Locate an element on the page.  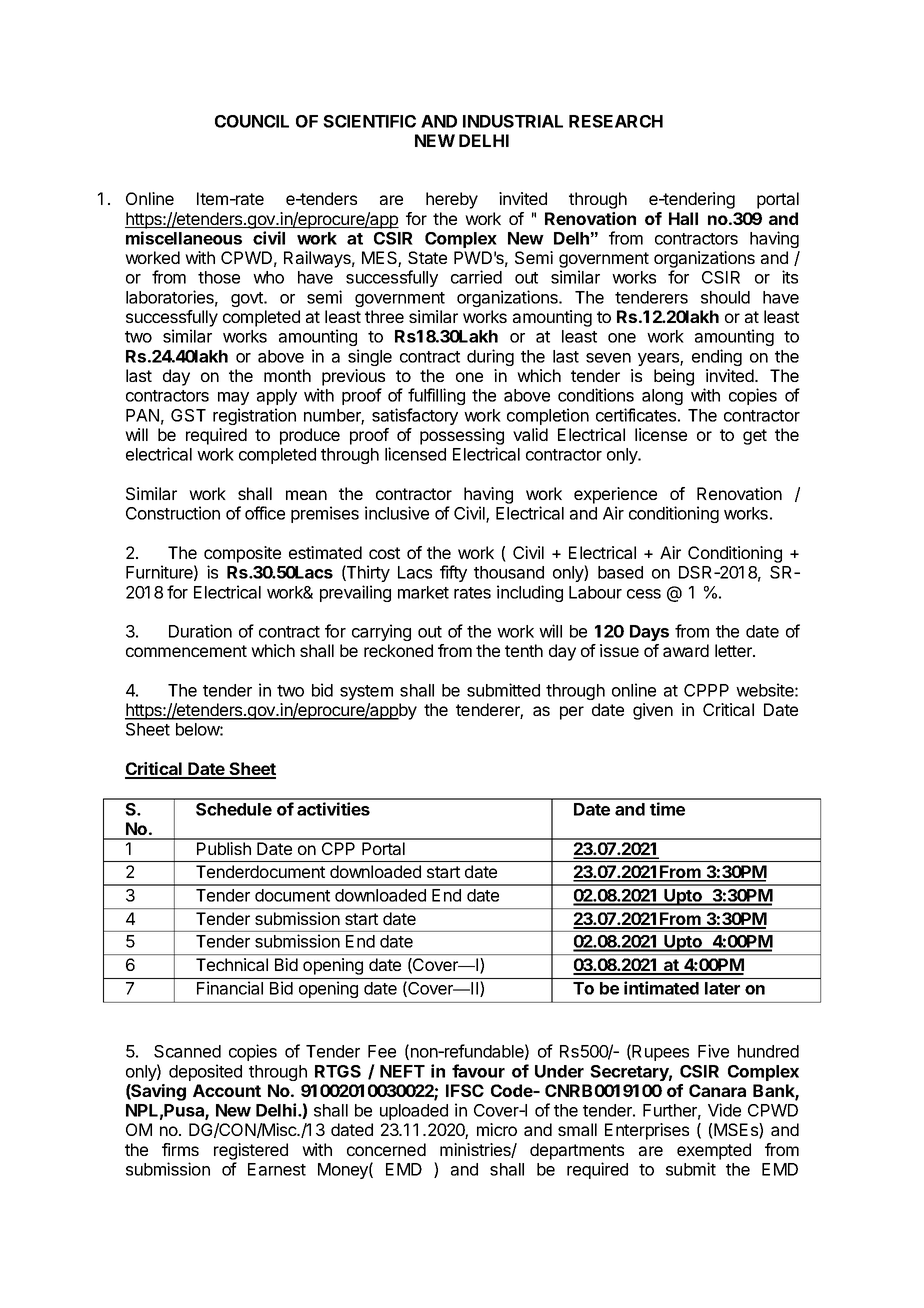
COUNCIL is located at coordinates (252, 121).
